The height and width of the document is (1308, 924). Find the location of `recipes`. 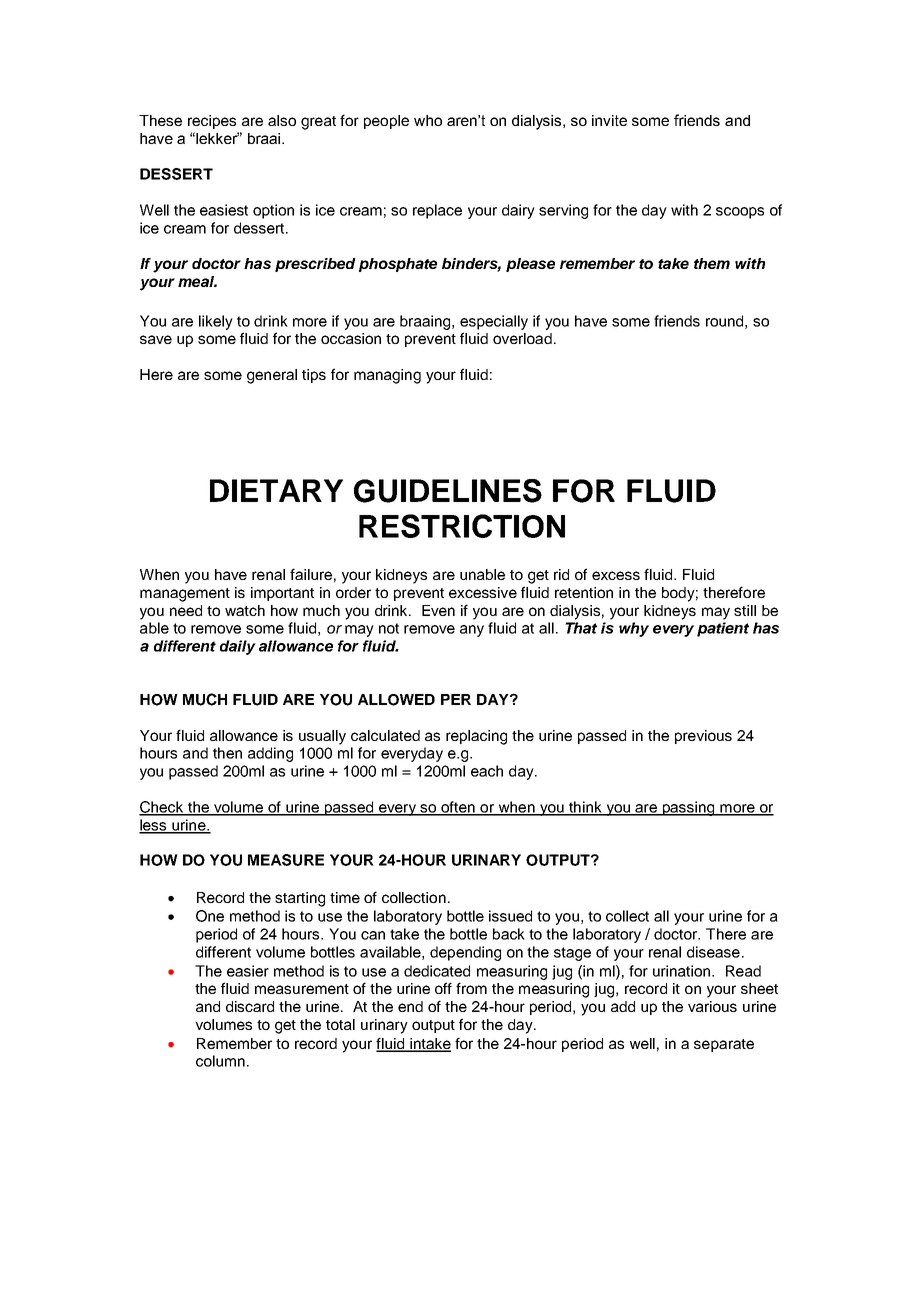

recipes is located at coordinates (212, 122).
